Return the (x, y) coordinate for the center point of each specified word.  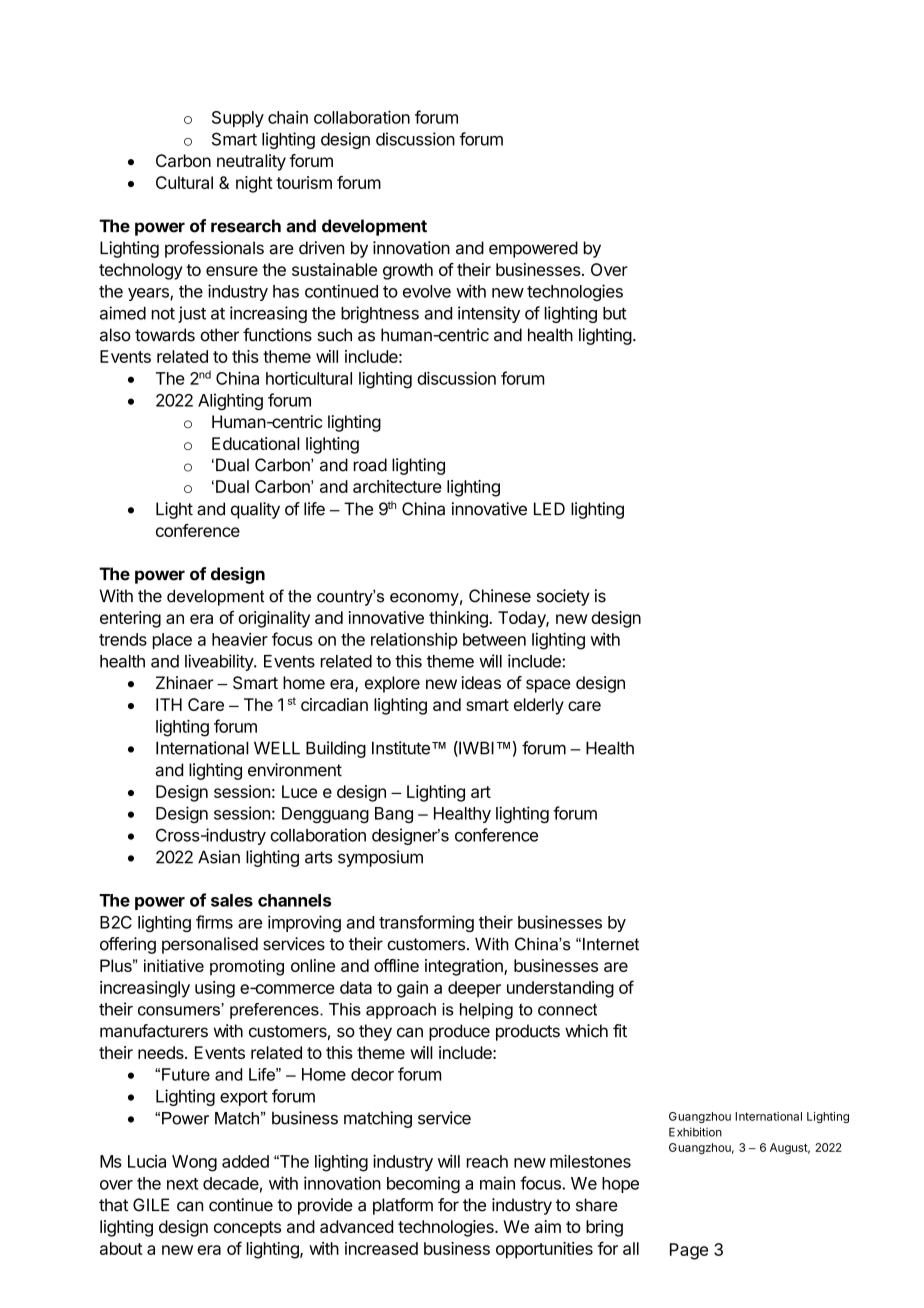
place (172, 641)
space (548, 686)
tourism (304, 182)
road (370, 465)
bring (604, 1228)
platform (403, 1206)
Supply (238, 119)
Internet (611, 944)
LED (549, 508)
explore (392, 684)
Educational (256, 443)
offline (396, 965)
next (182, 1184)
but (614, 313)
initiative (174, 965)
